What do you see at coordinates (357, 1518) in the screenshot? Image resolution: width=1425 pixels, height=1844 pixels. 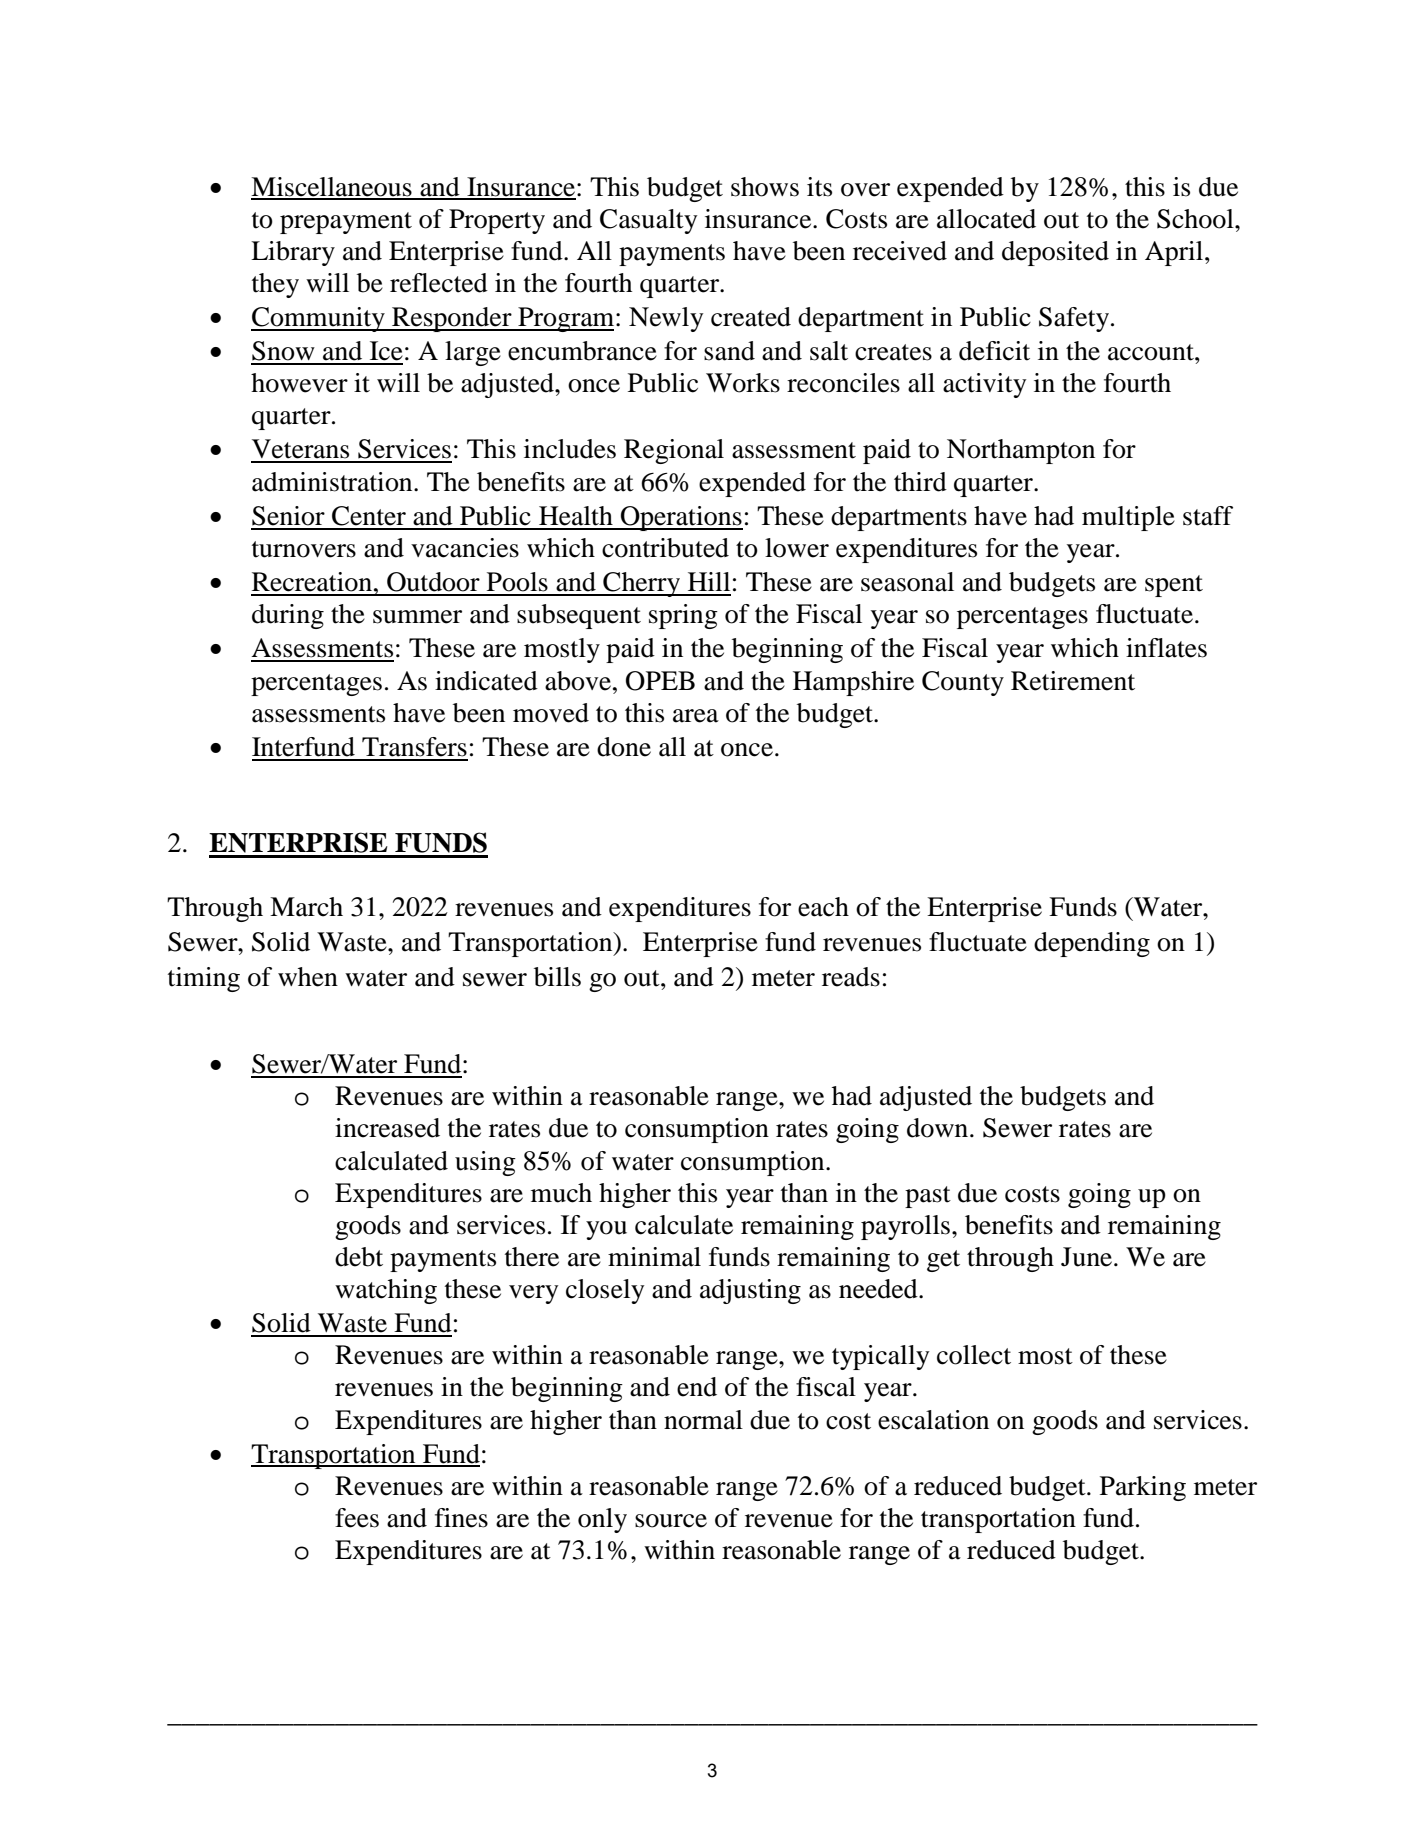 I see `fees` at bounding box center [357, 1518].
